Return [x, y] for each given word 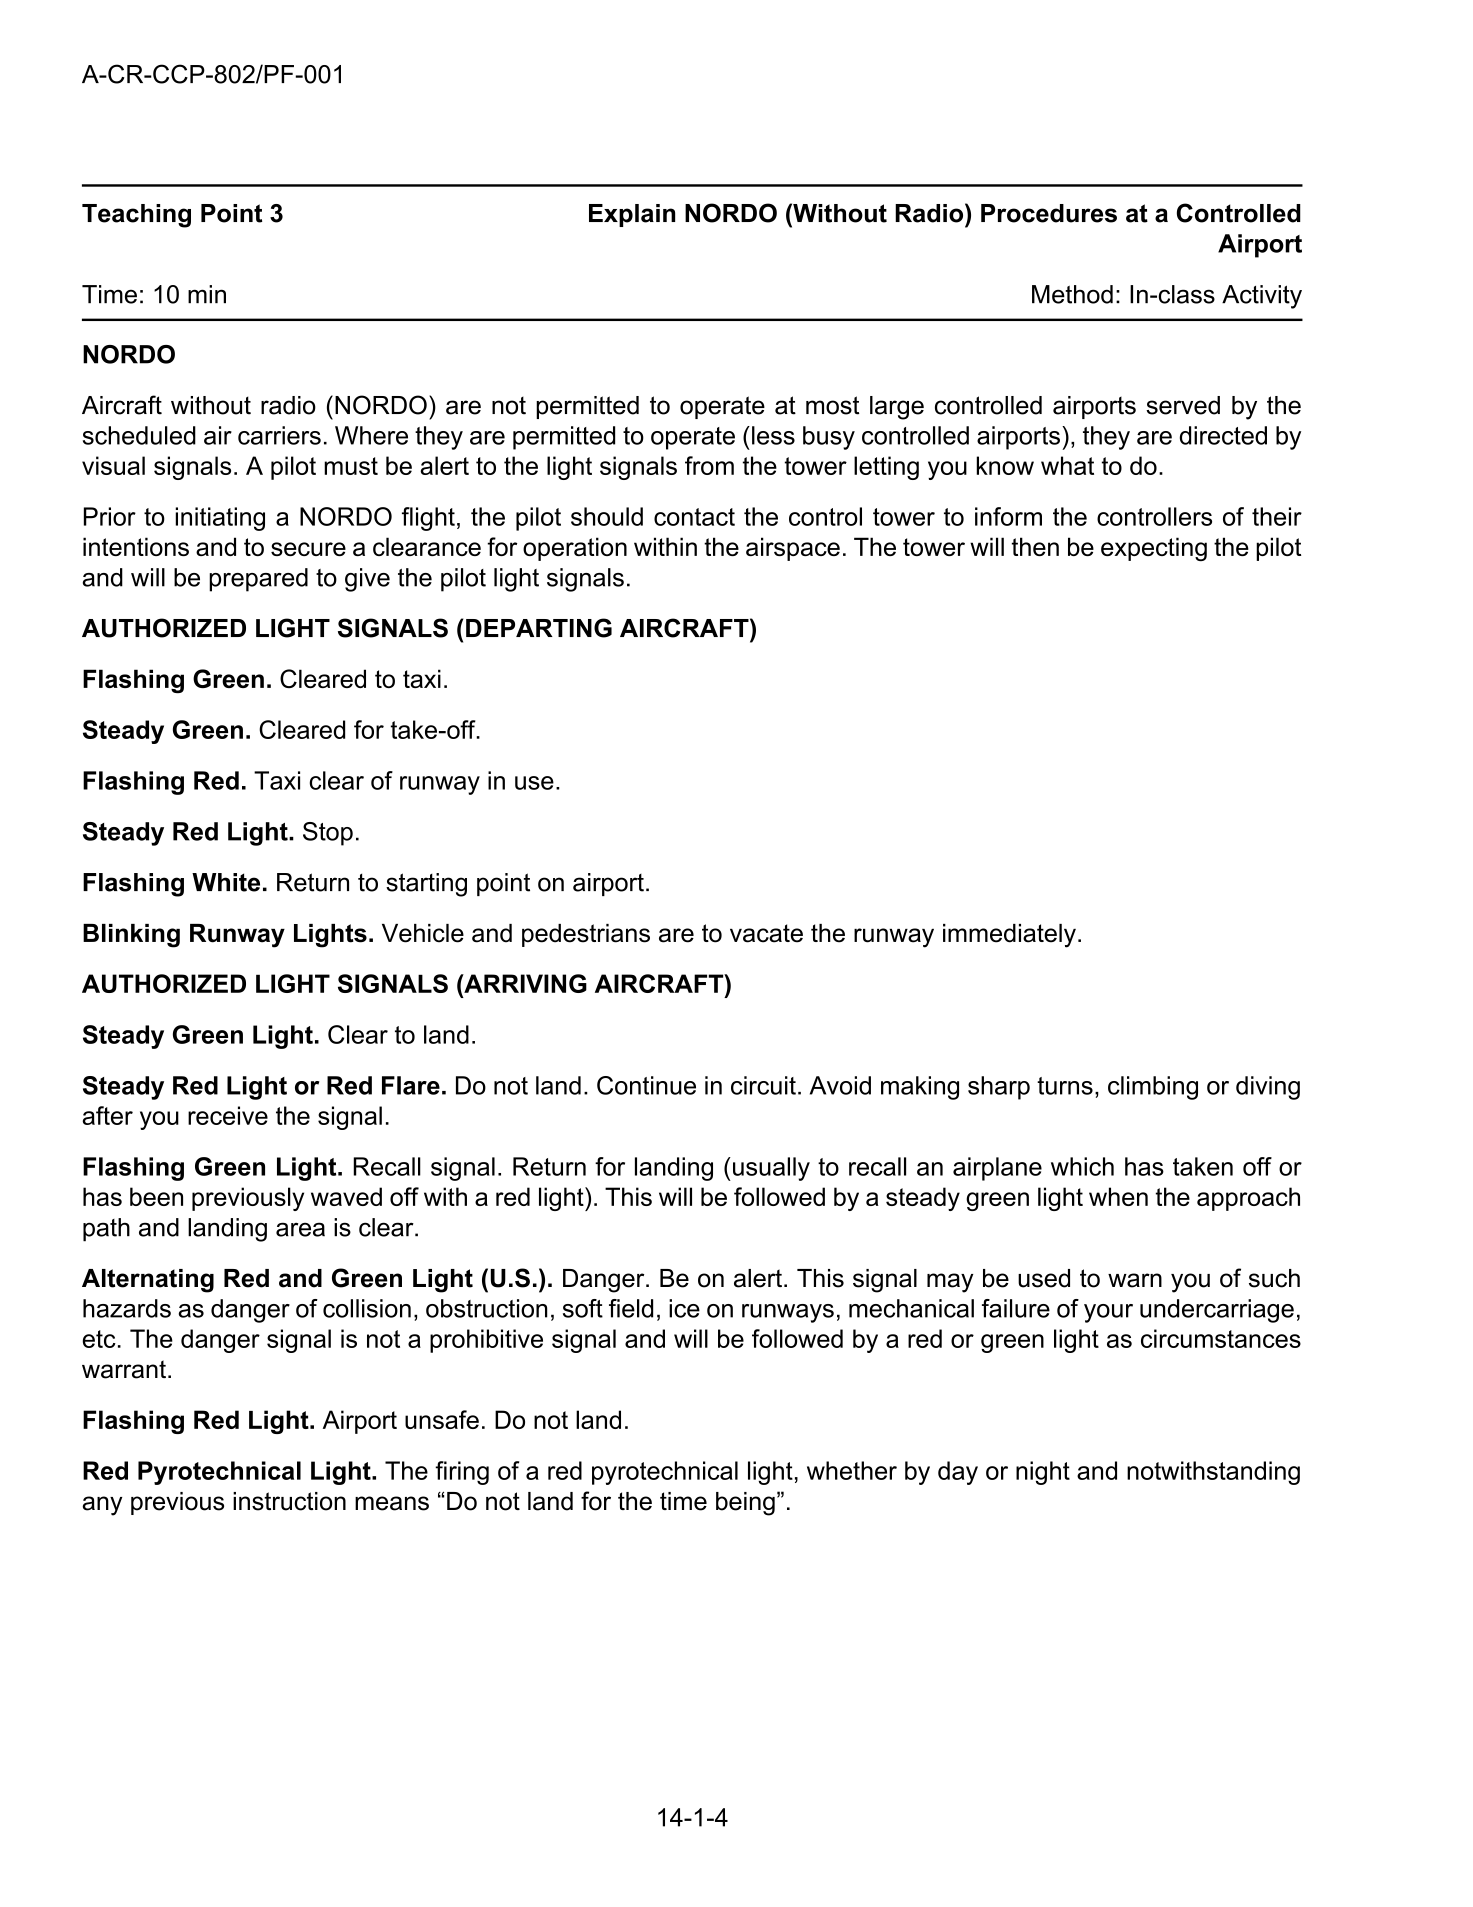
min [207, 294]
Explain [632, 215]
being [745, 1504]
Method [1072, 294]
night [1043, 1473]
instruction [289, 1501]
